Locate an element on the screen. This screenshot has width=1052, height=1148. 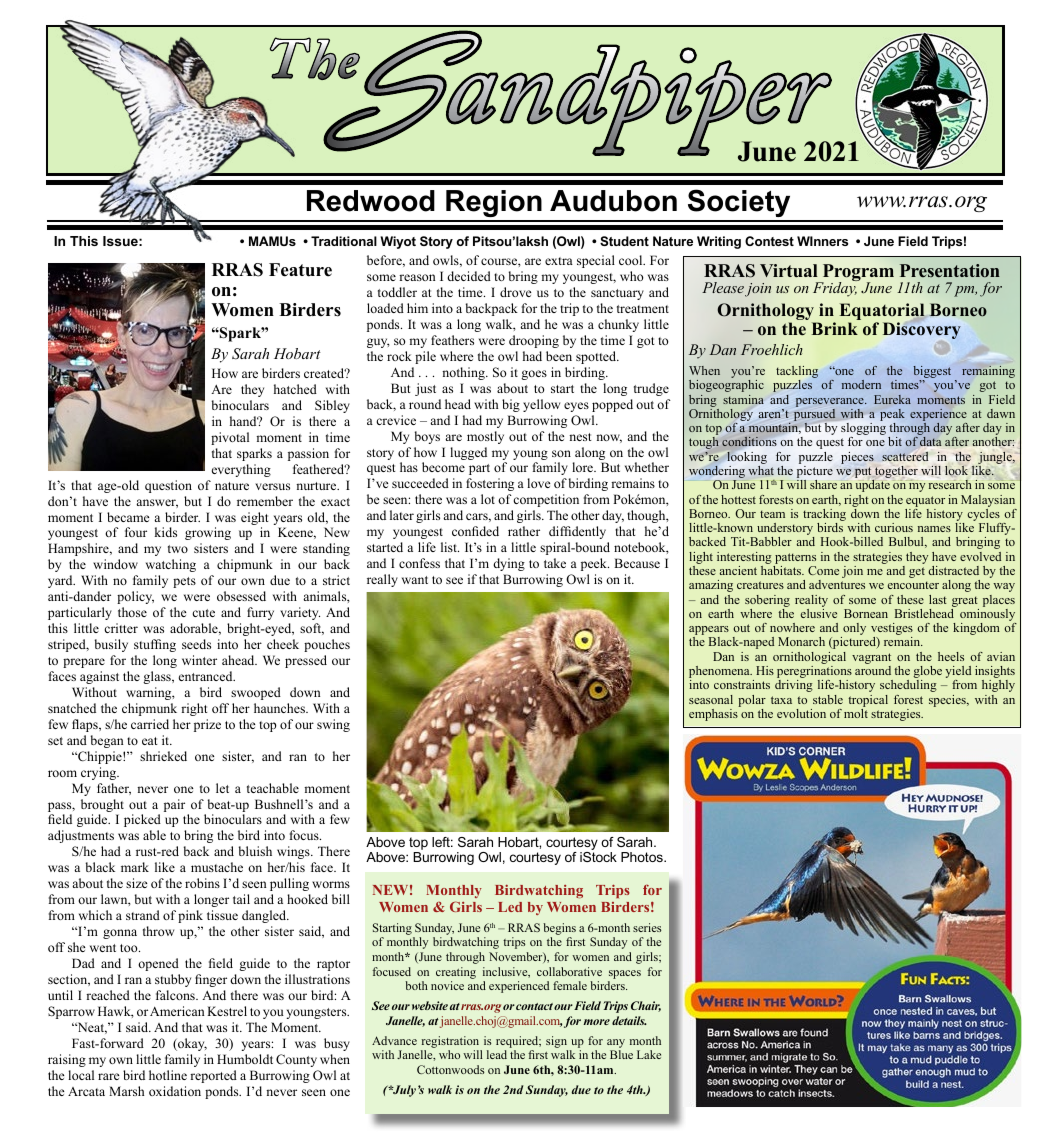
dying is located at coordinates (509, 564).
